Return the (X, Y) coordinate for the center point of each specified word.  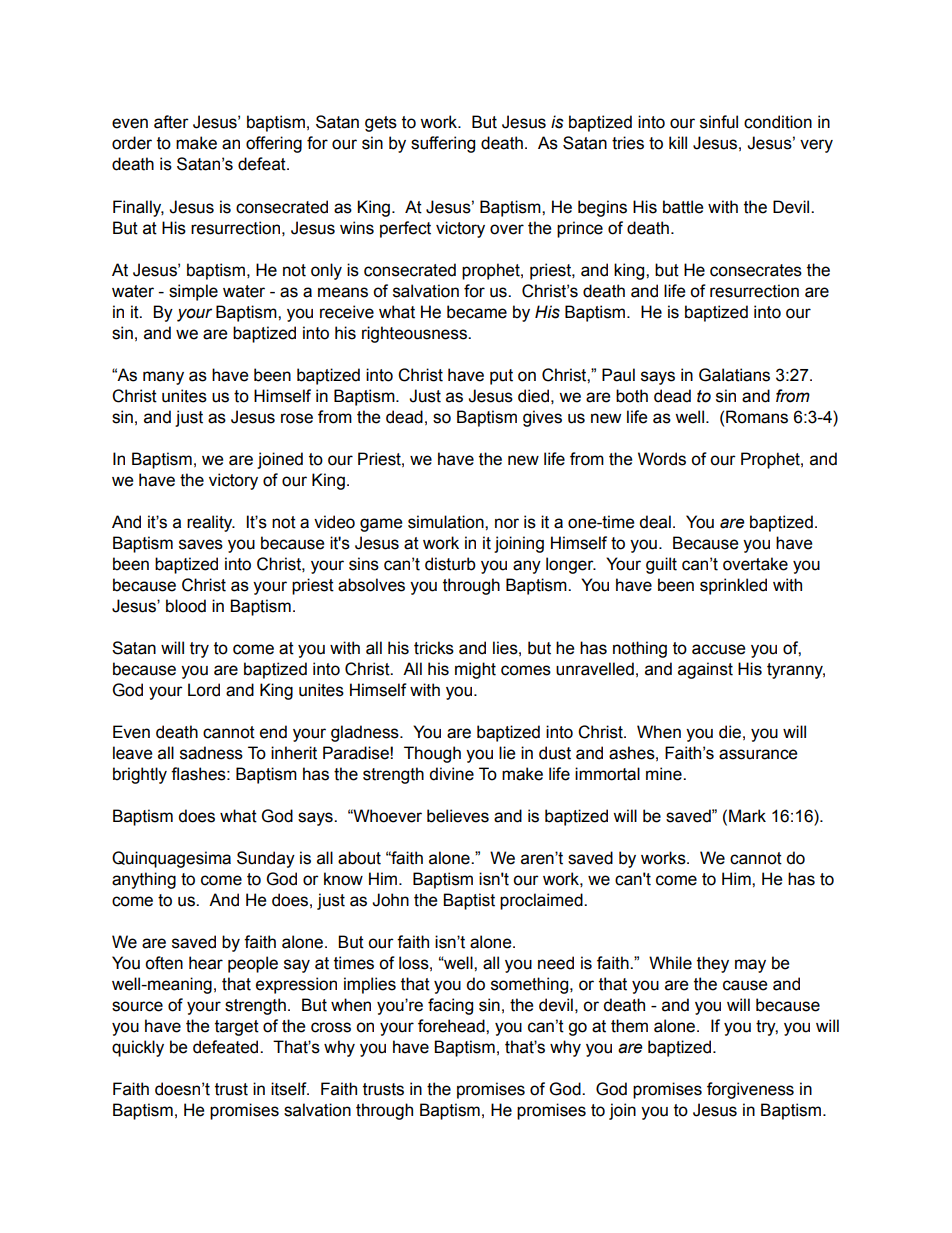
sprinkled (733, 586)
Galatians (734, 375)
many (163, 378)
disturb (450, 564)
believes (458, 816)
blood (186, 606)
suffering (443, 144)
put (501, 377)
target (237, 1028)
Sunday (266, 859)
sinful (719, 122)
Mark (747, 816)
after (171, 122)
